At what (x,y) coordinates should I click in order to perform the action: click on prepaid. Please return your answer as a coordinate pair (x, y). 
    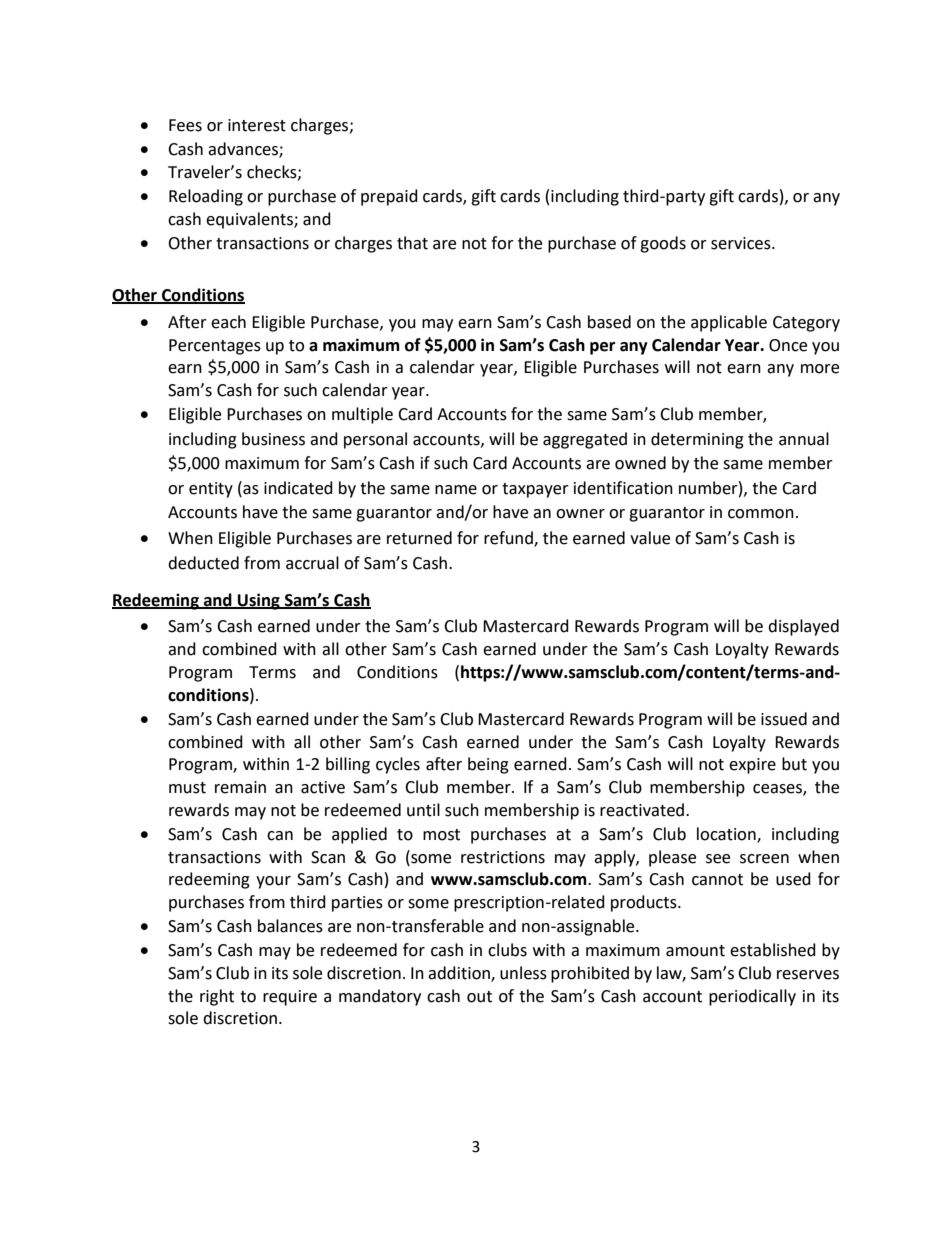
    Looking at the image, I should click on (389, 197).
